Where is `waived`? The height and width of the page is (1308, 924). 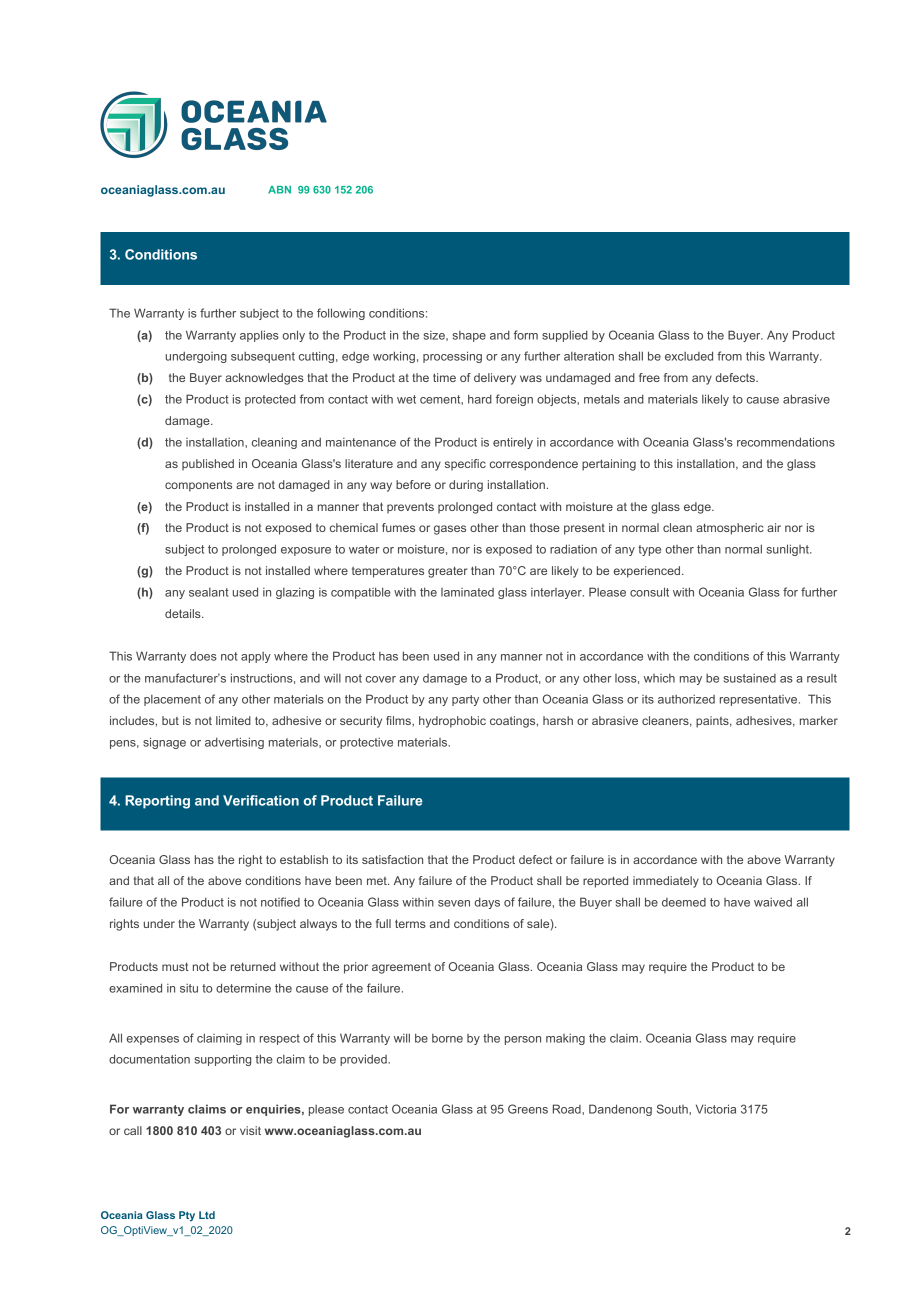 waived is located at coordinates (773, 902).
